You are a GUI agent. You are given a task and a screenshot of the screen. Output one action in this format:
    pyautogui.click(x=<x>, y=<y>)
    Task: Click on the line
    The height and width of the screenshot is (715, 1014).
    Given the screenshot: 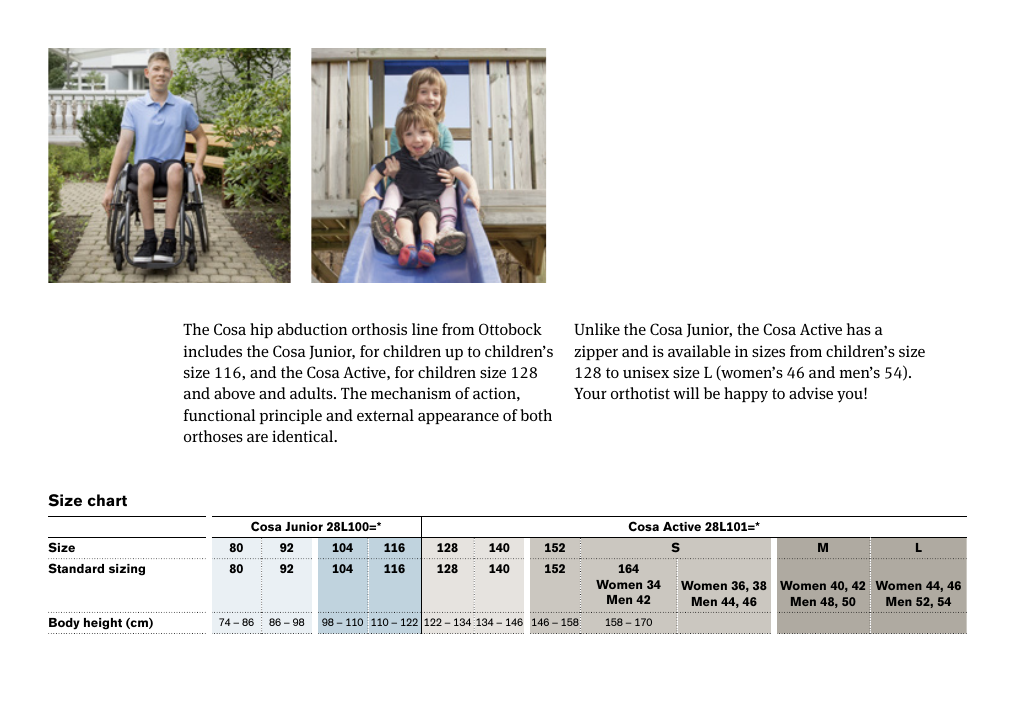 What is the action you would take?
    pyautogui.click(x=425, y=329)
